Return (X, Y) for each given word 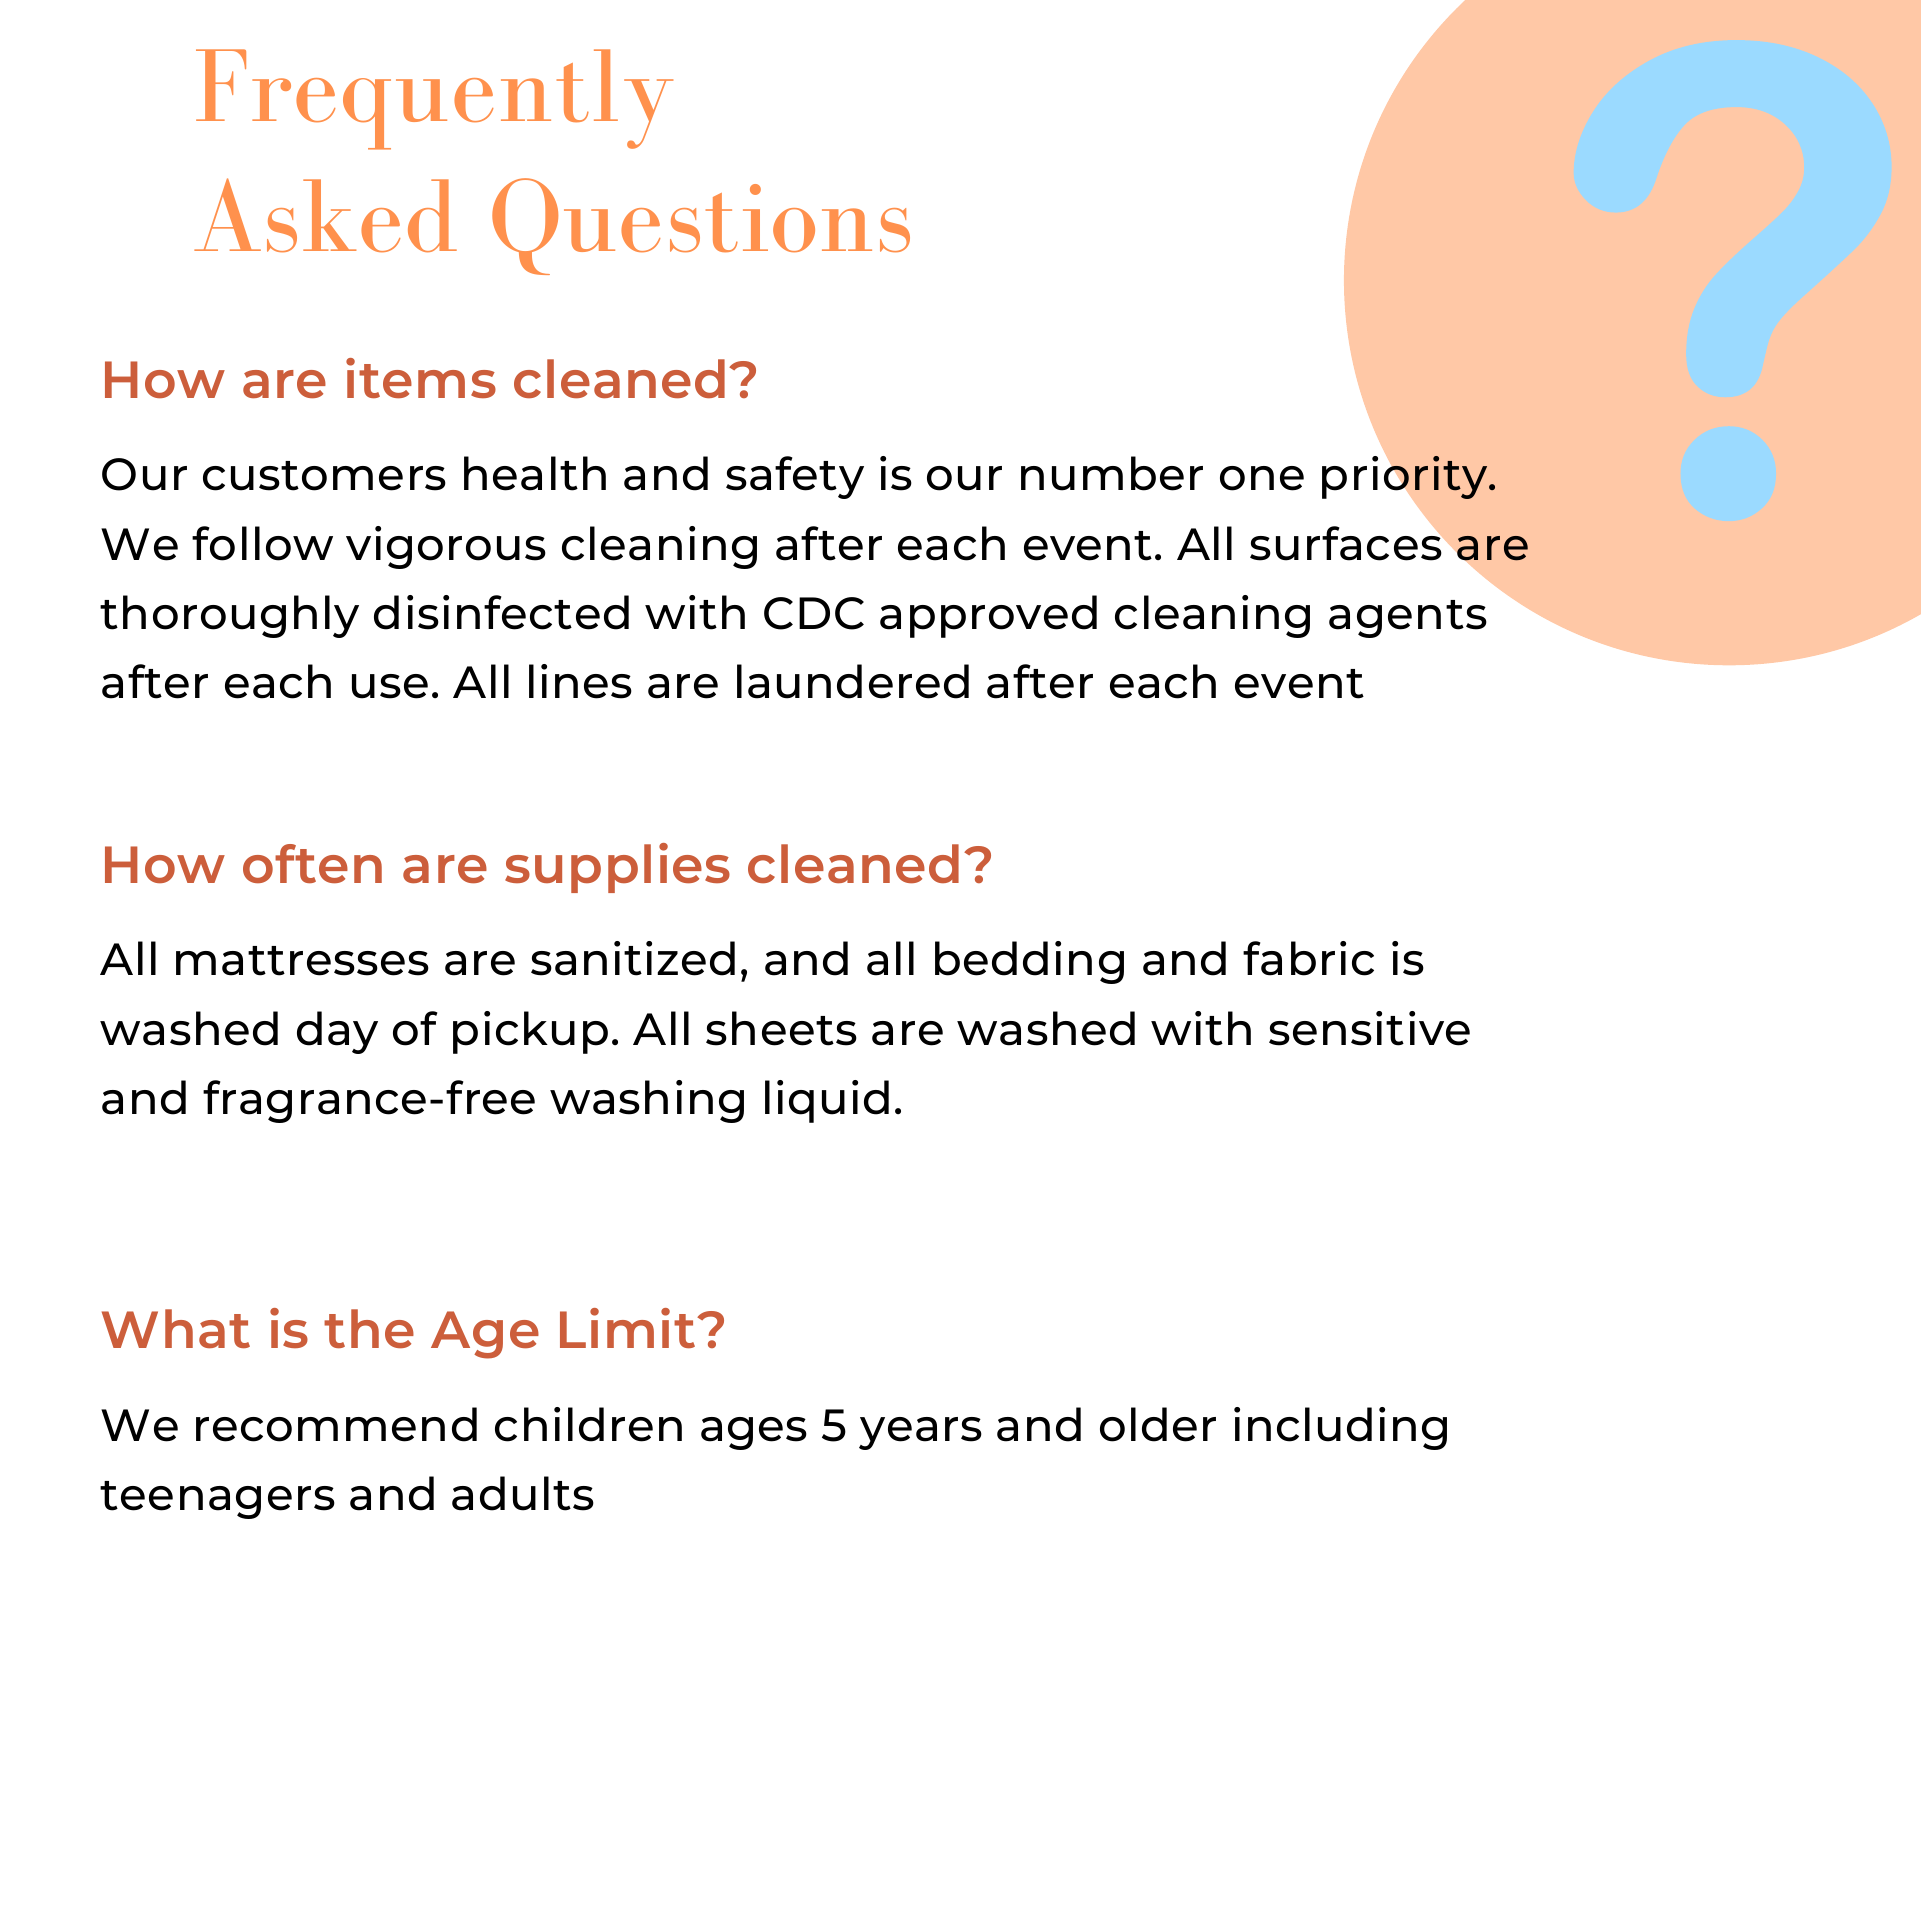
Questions (701, 226)
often (312, 863)
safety (795, 477)
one (1262, 478)
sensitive (1369, 1028)
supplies (617, 868)
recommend (336, 1424)
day (337, 1032)
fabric (1308, 958)
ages (754, 1433)
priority (1406, 477)
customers (324, 476)
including (1340, 1428)
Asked (325, 215)
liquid (827, 1101)
